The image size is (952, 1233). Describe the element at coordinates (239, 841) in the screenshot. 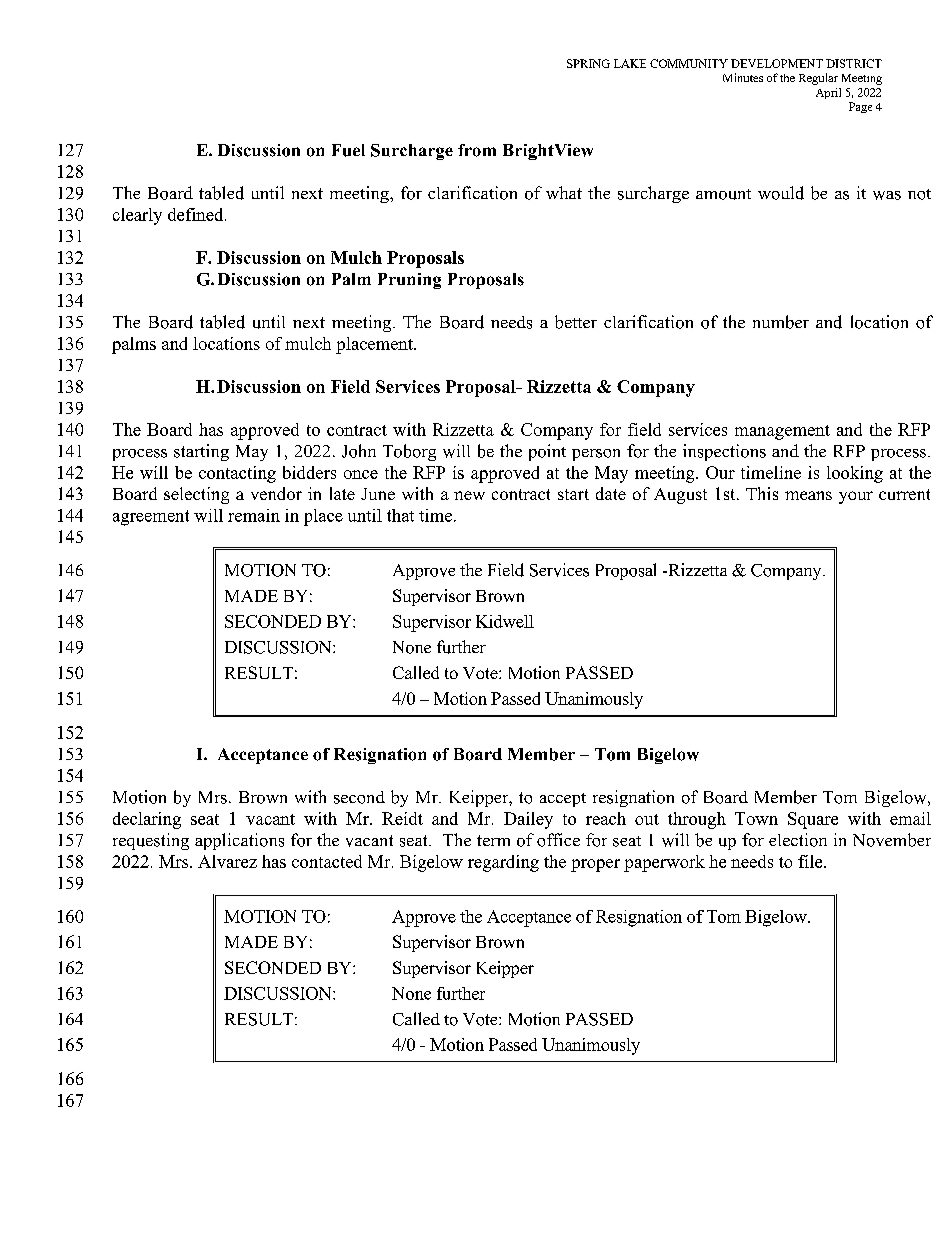

I see `applications` at that location.
